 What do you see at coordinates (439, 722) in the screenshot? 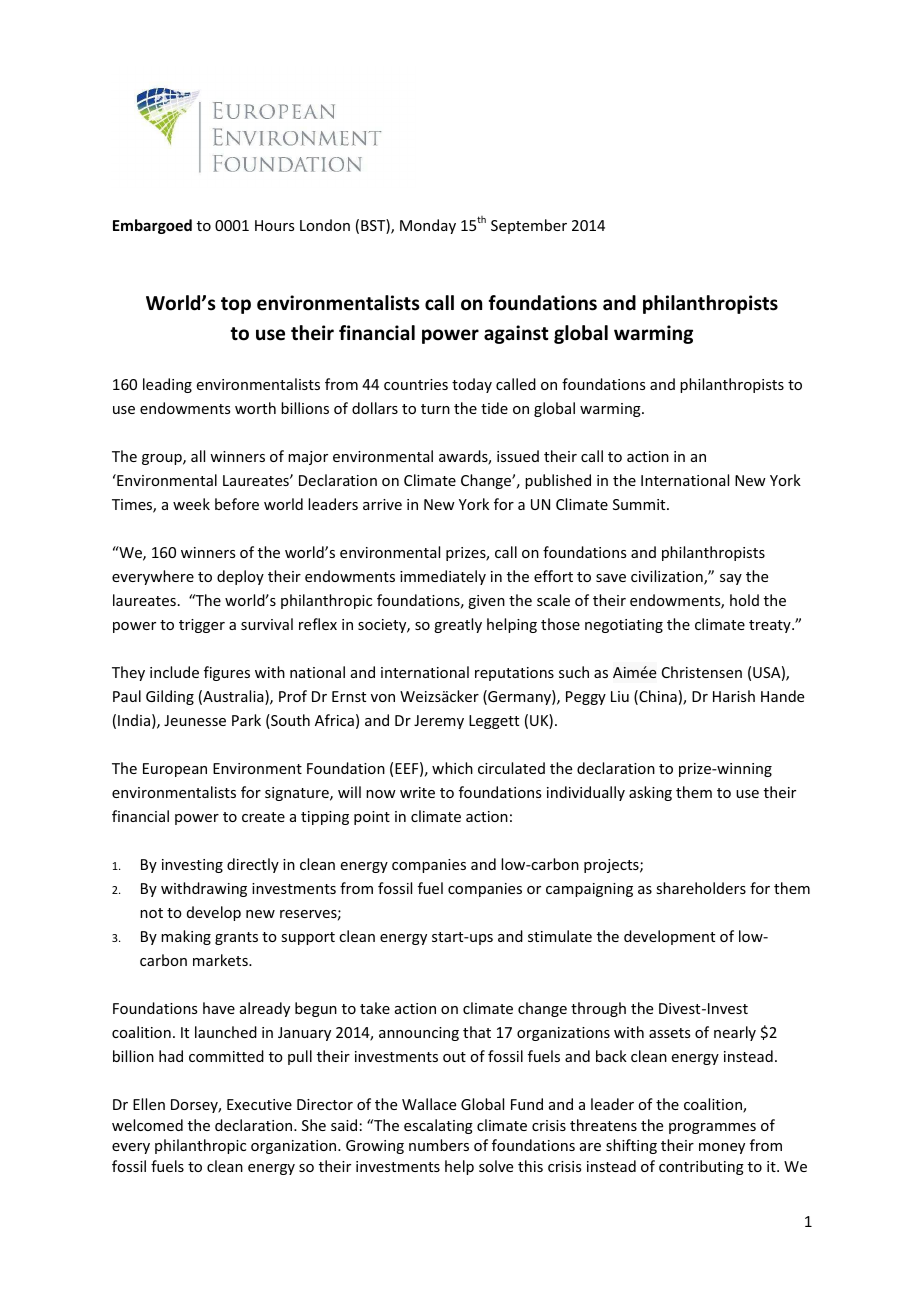
I see `Jeremy` at bounding box center [439, 722].
